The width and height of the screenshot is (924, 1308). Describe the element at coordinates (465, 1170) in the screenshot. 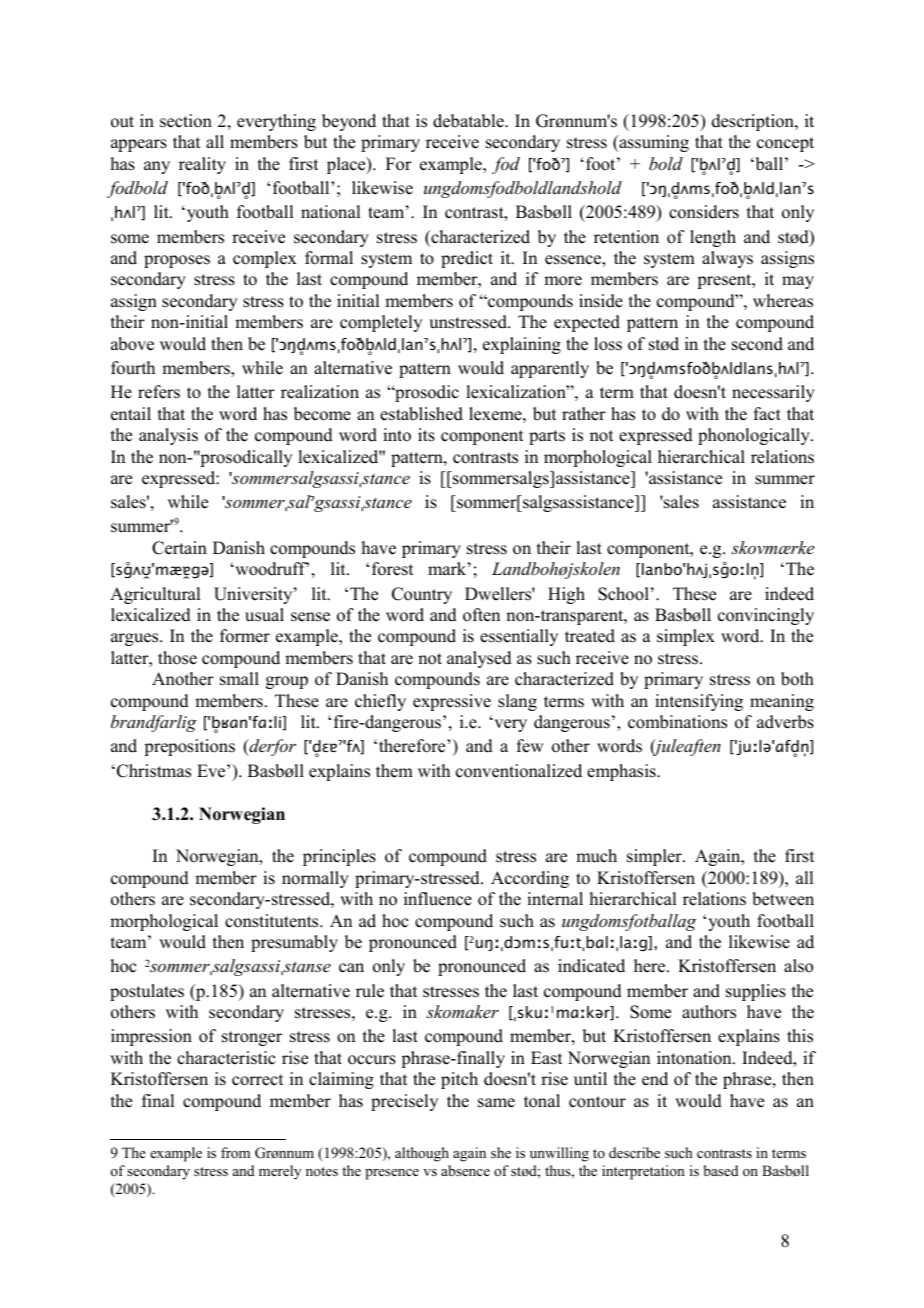

I see `absence` at that location.
